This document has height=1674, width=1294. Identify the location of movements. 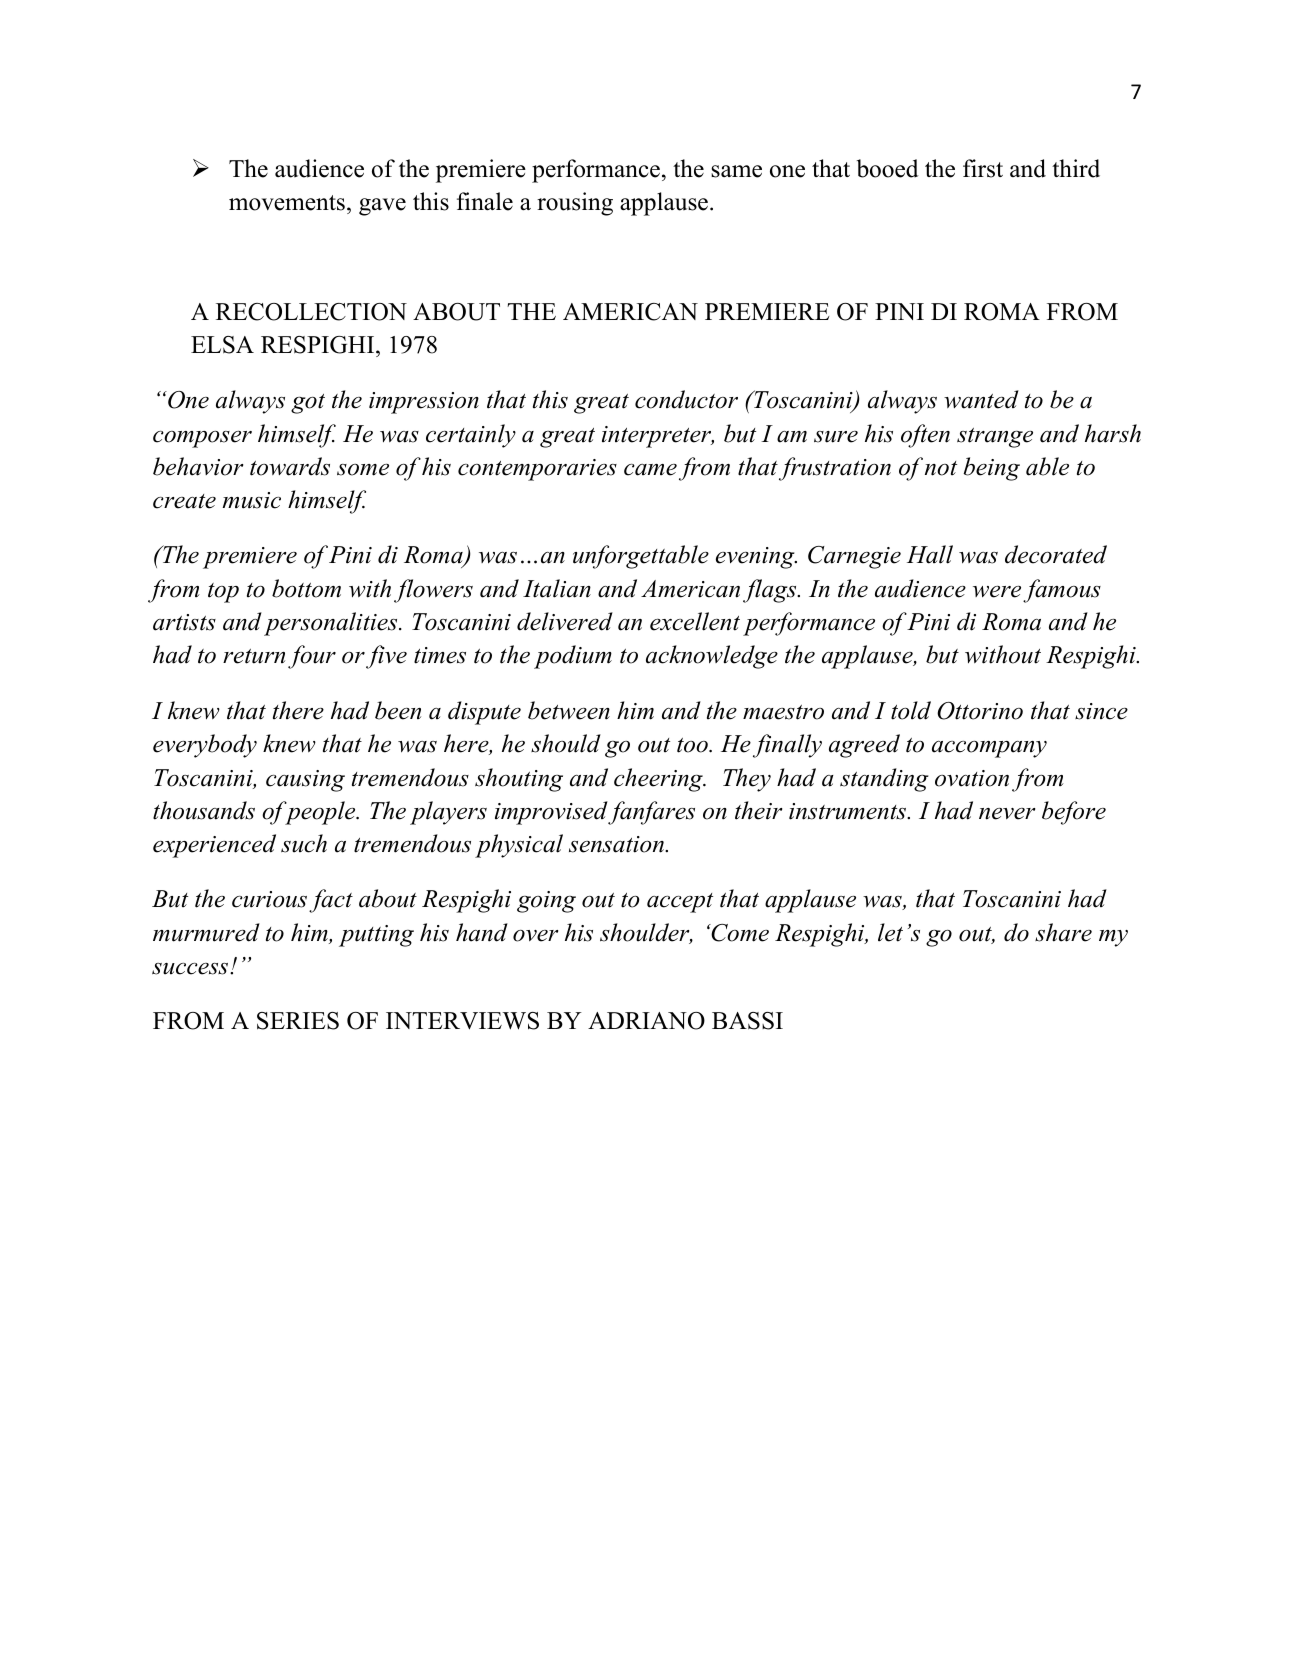
(287, 203).
